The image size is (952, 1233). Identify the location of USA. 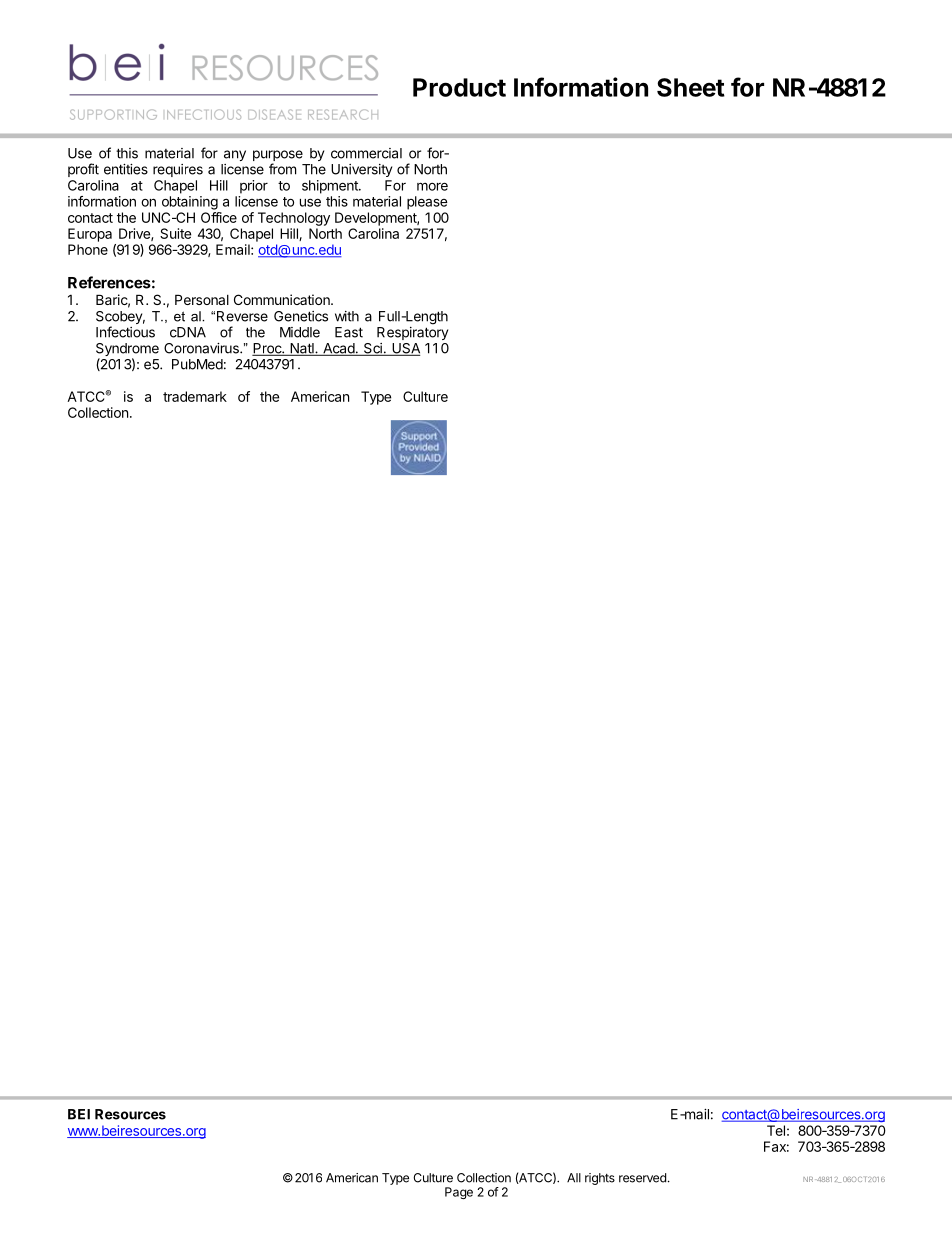
(405, 349).
